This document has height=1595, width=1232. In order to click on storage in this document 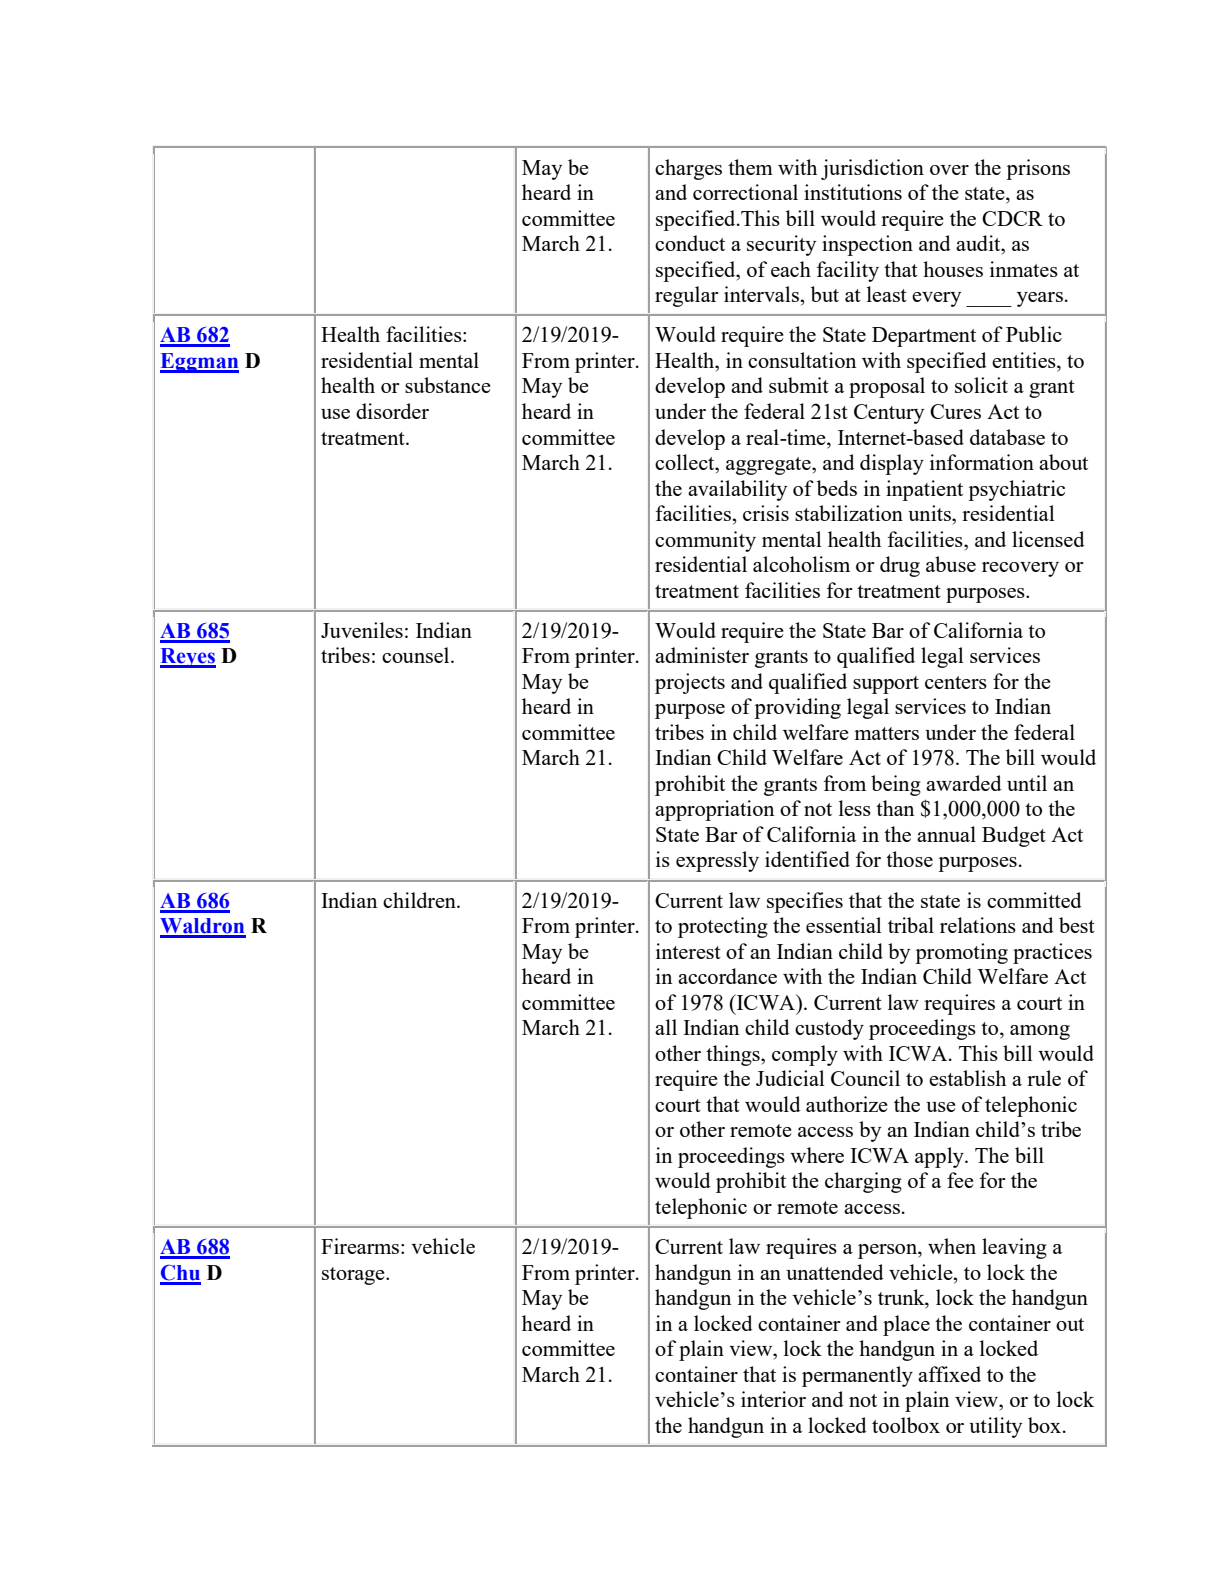, I will do `click(354, 1276)`.
